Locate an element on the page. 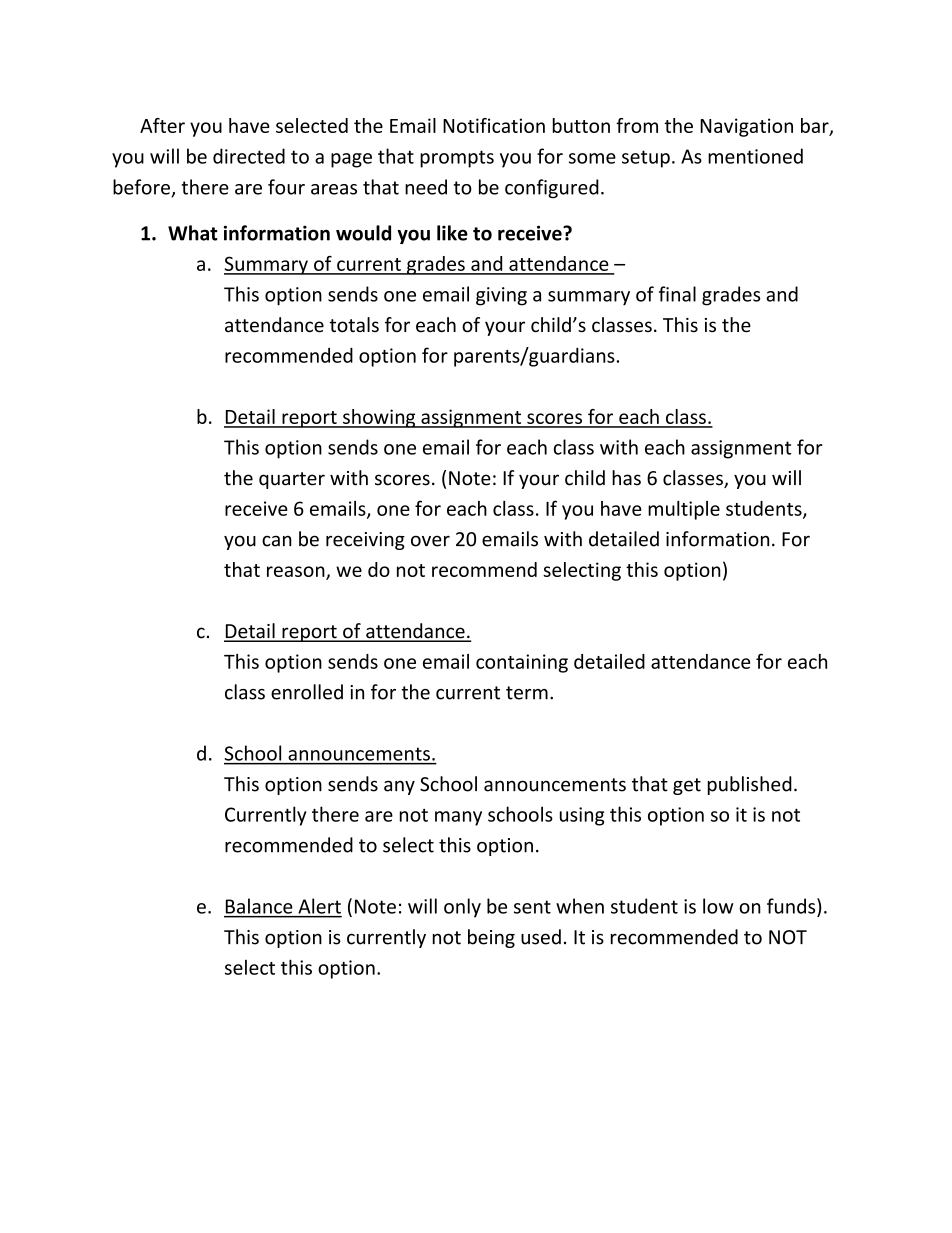 The image size is (952, 1233). low is located at coordinates (718, 906).
